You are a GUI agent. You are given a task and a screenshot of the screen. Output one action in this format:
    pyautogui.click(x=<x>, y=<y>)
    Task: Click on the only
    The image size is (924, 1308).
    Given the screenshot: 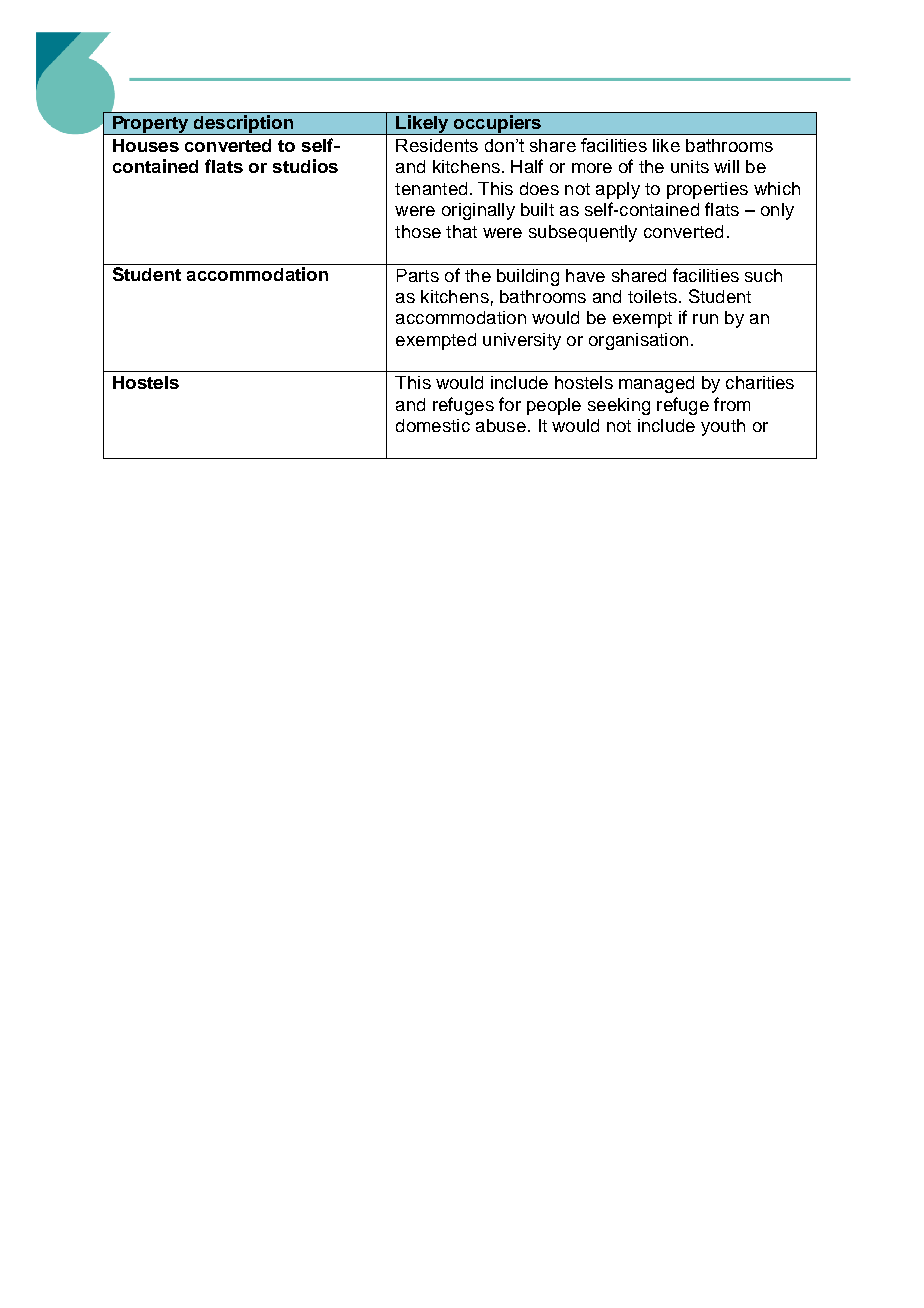 What is the action you would take?
    pyautogui.click(x=777, y=211)
